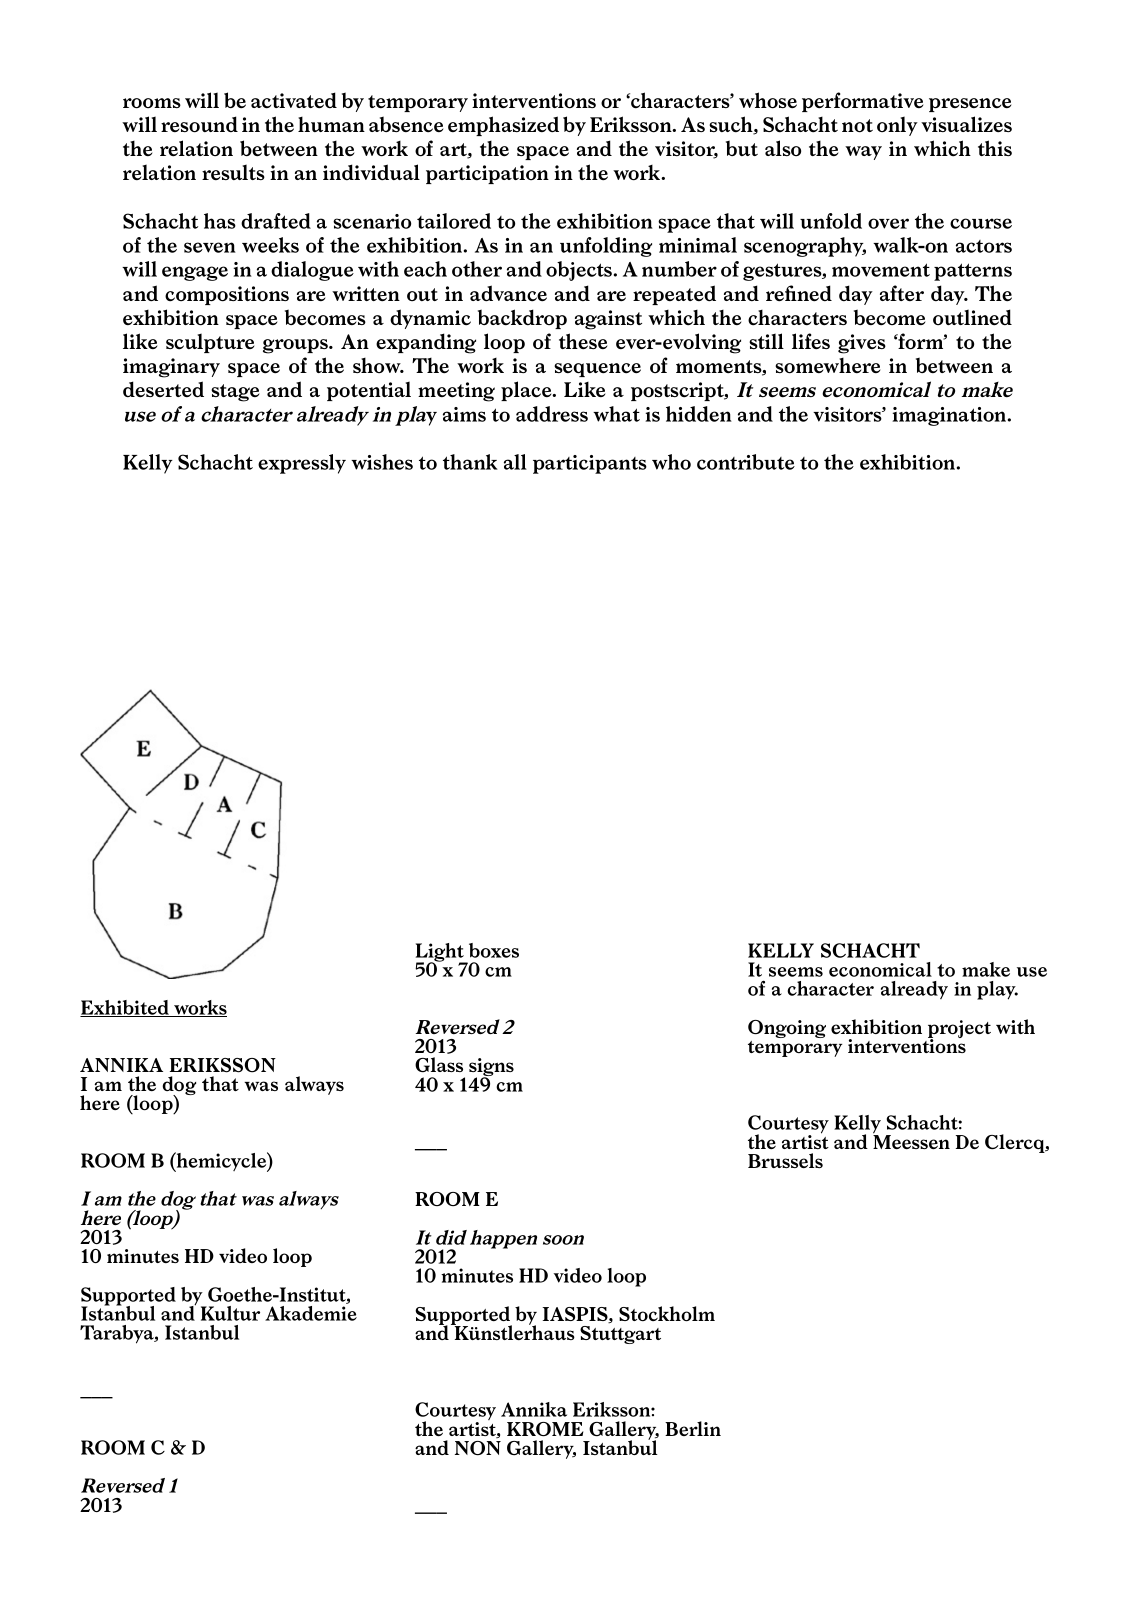 This page has height=1611, width=1139. Describe the element at coordinates (125, 1008) in the page. I see `Exhibited` at that location.
